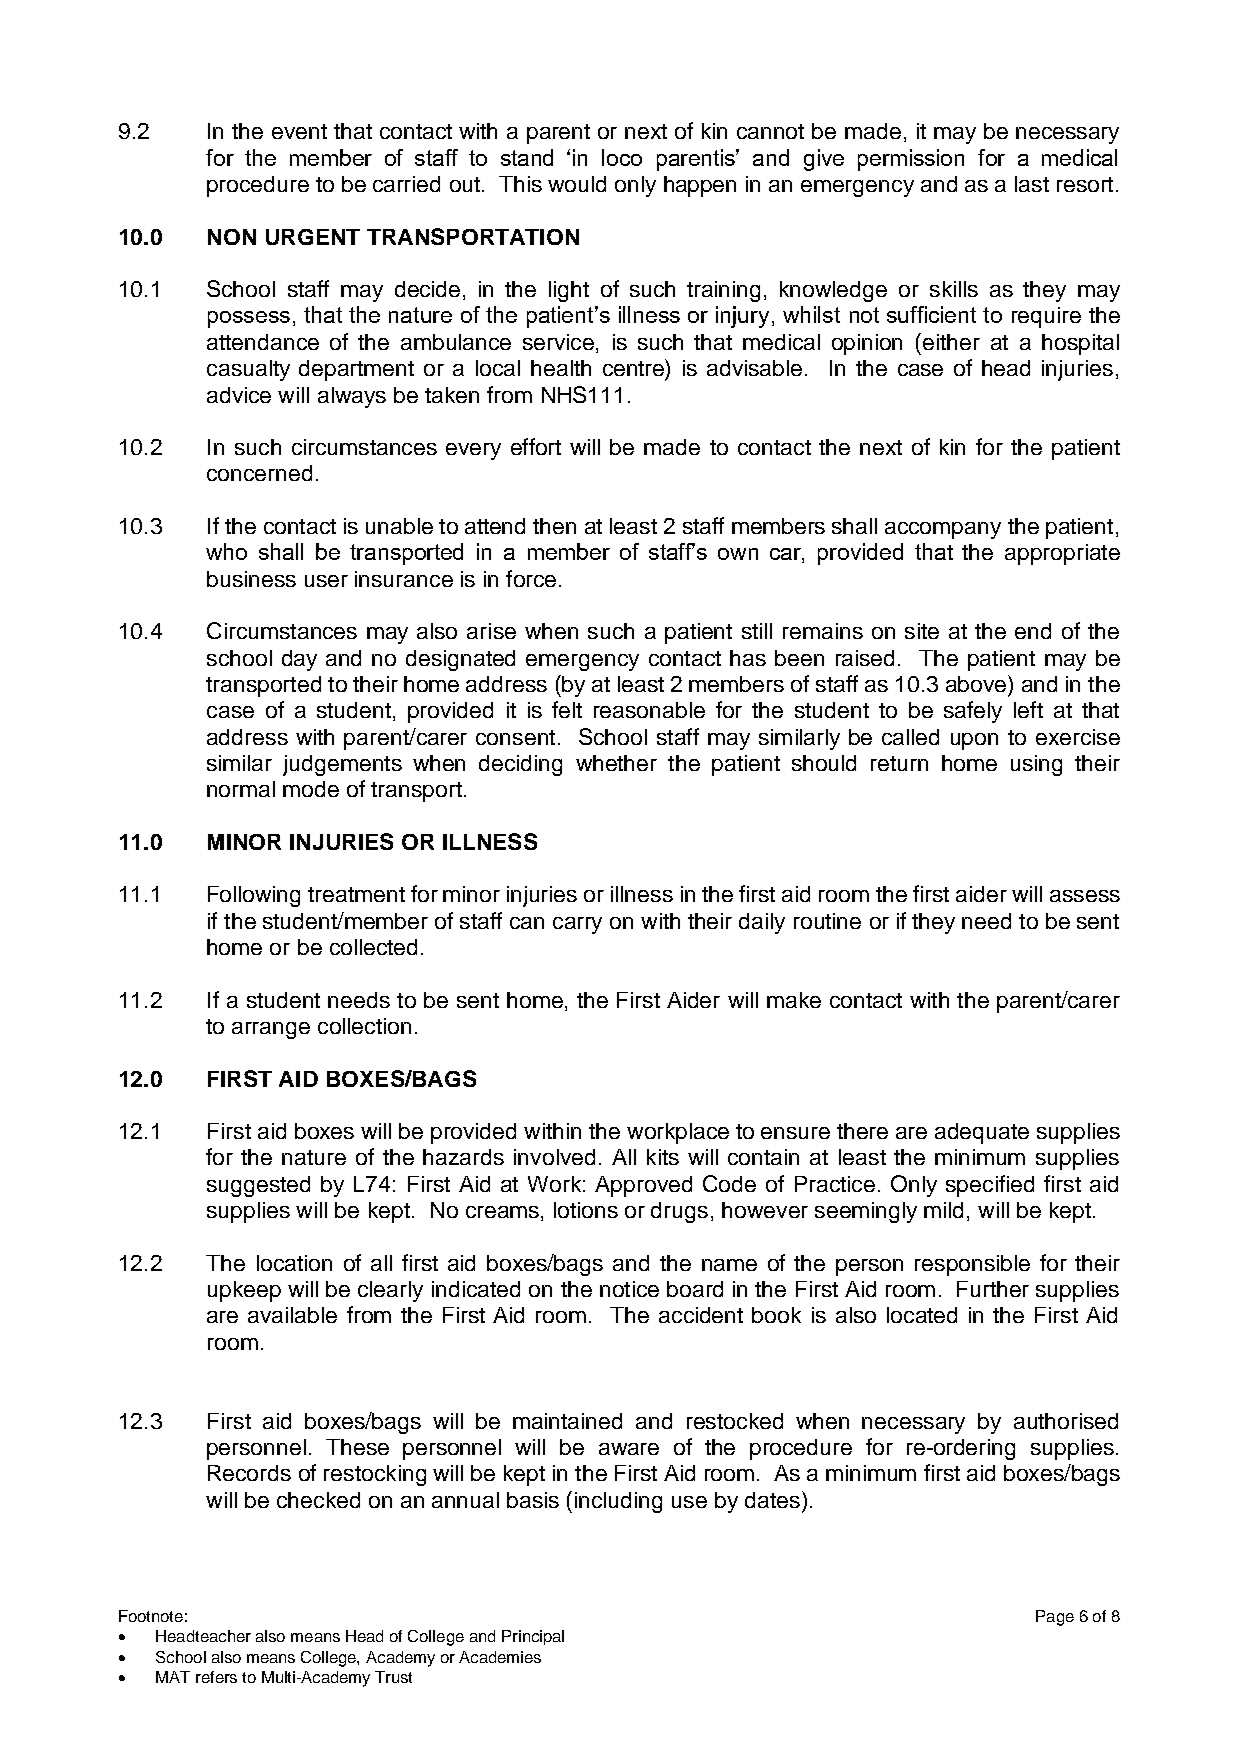 This document has height=1751, width=1238. What do you see at coordinates (1085, 896) in the document?
I see `assess` at bounding box center [1085, 896].
